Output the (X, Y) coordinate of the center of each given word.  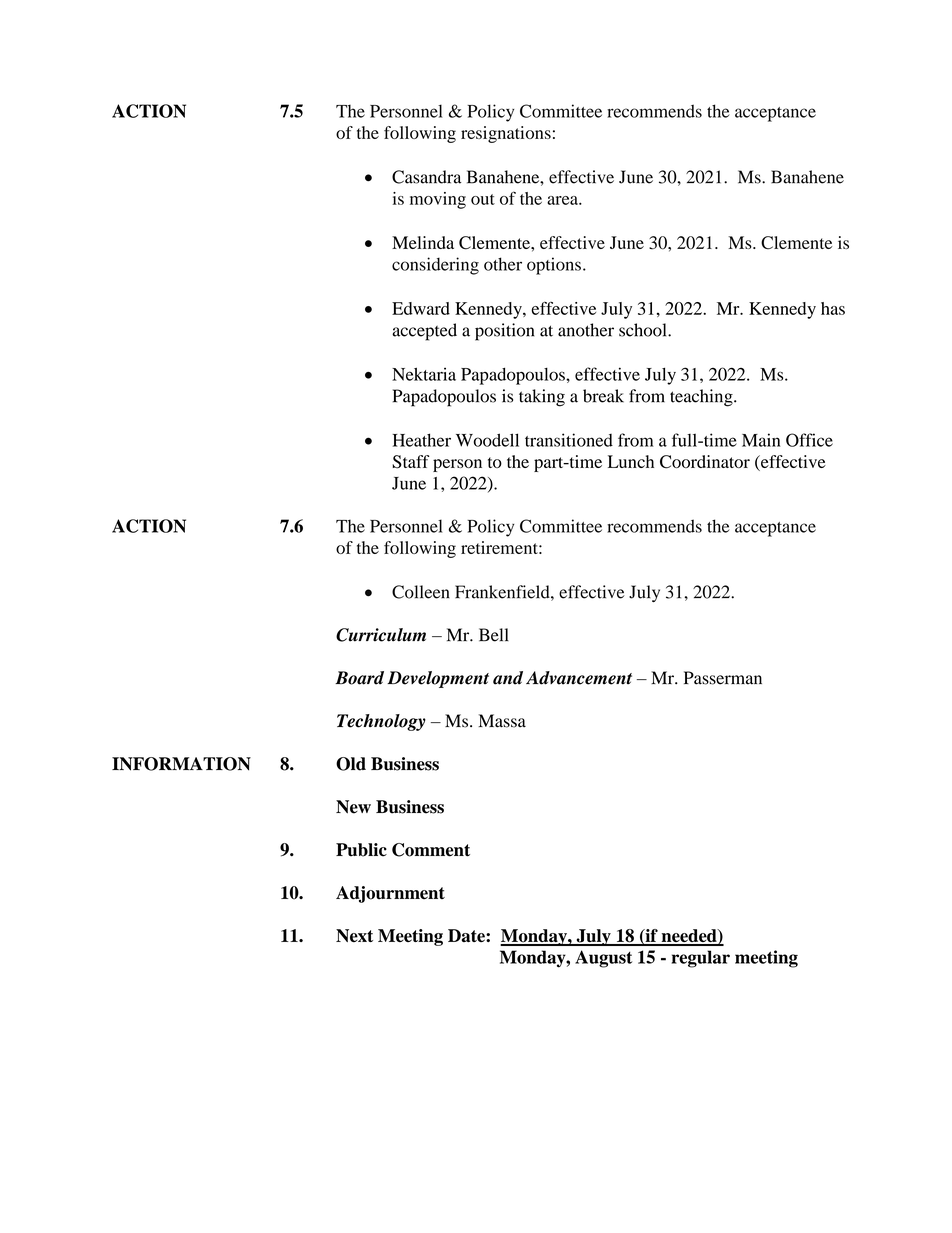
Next (354, 935)
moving (438, 200)
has (833, 308)
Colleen (421, 592)
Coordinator (705, 462)
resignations (506, 134)
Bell (494, 635)
